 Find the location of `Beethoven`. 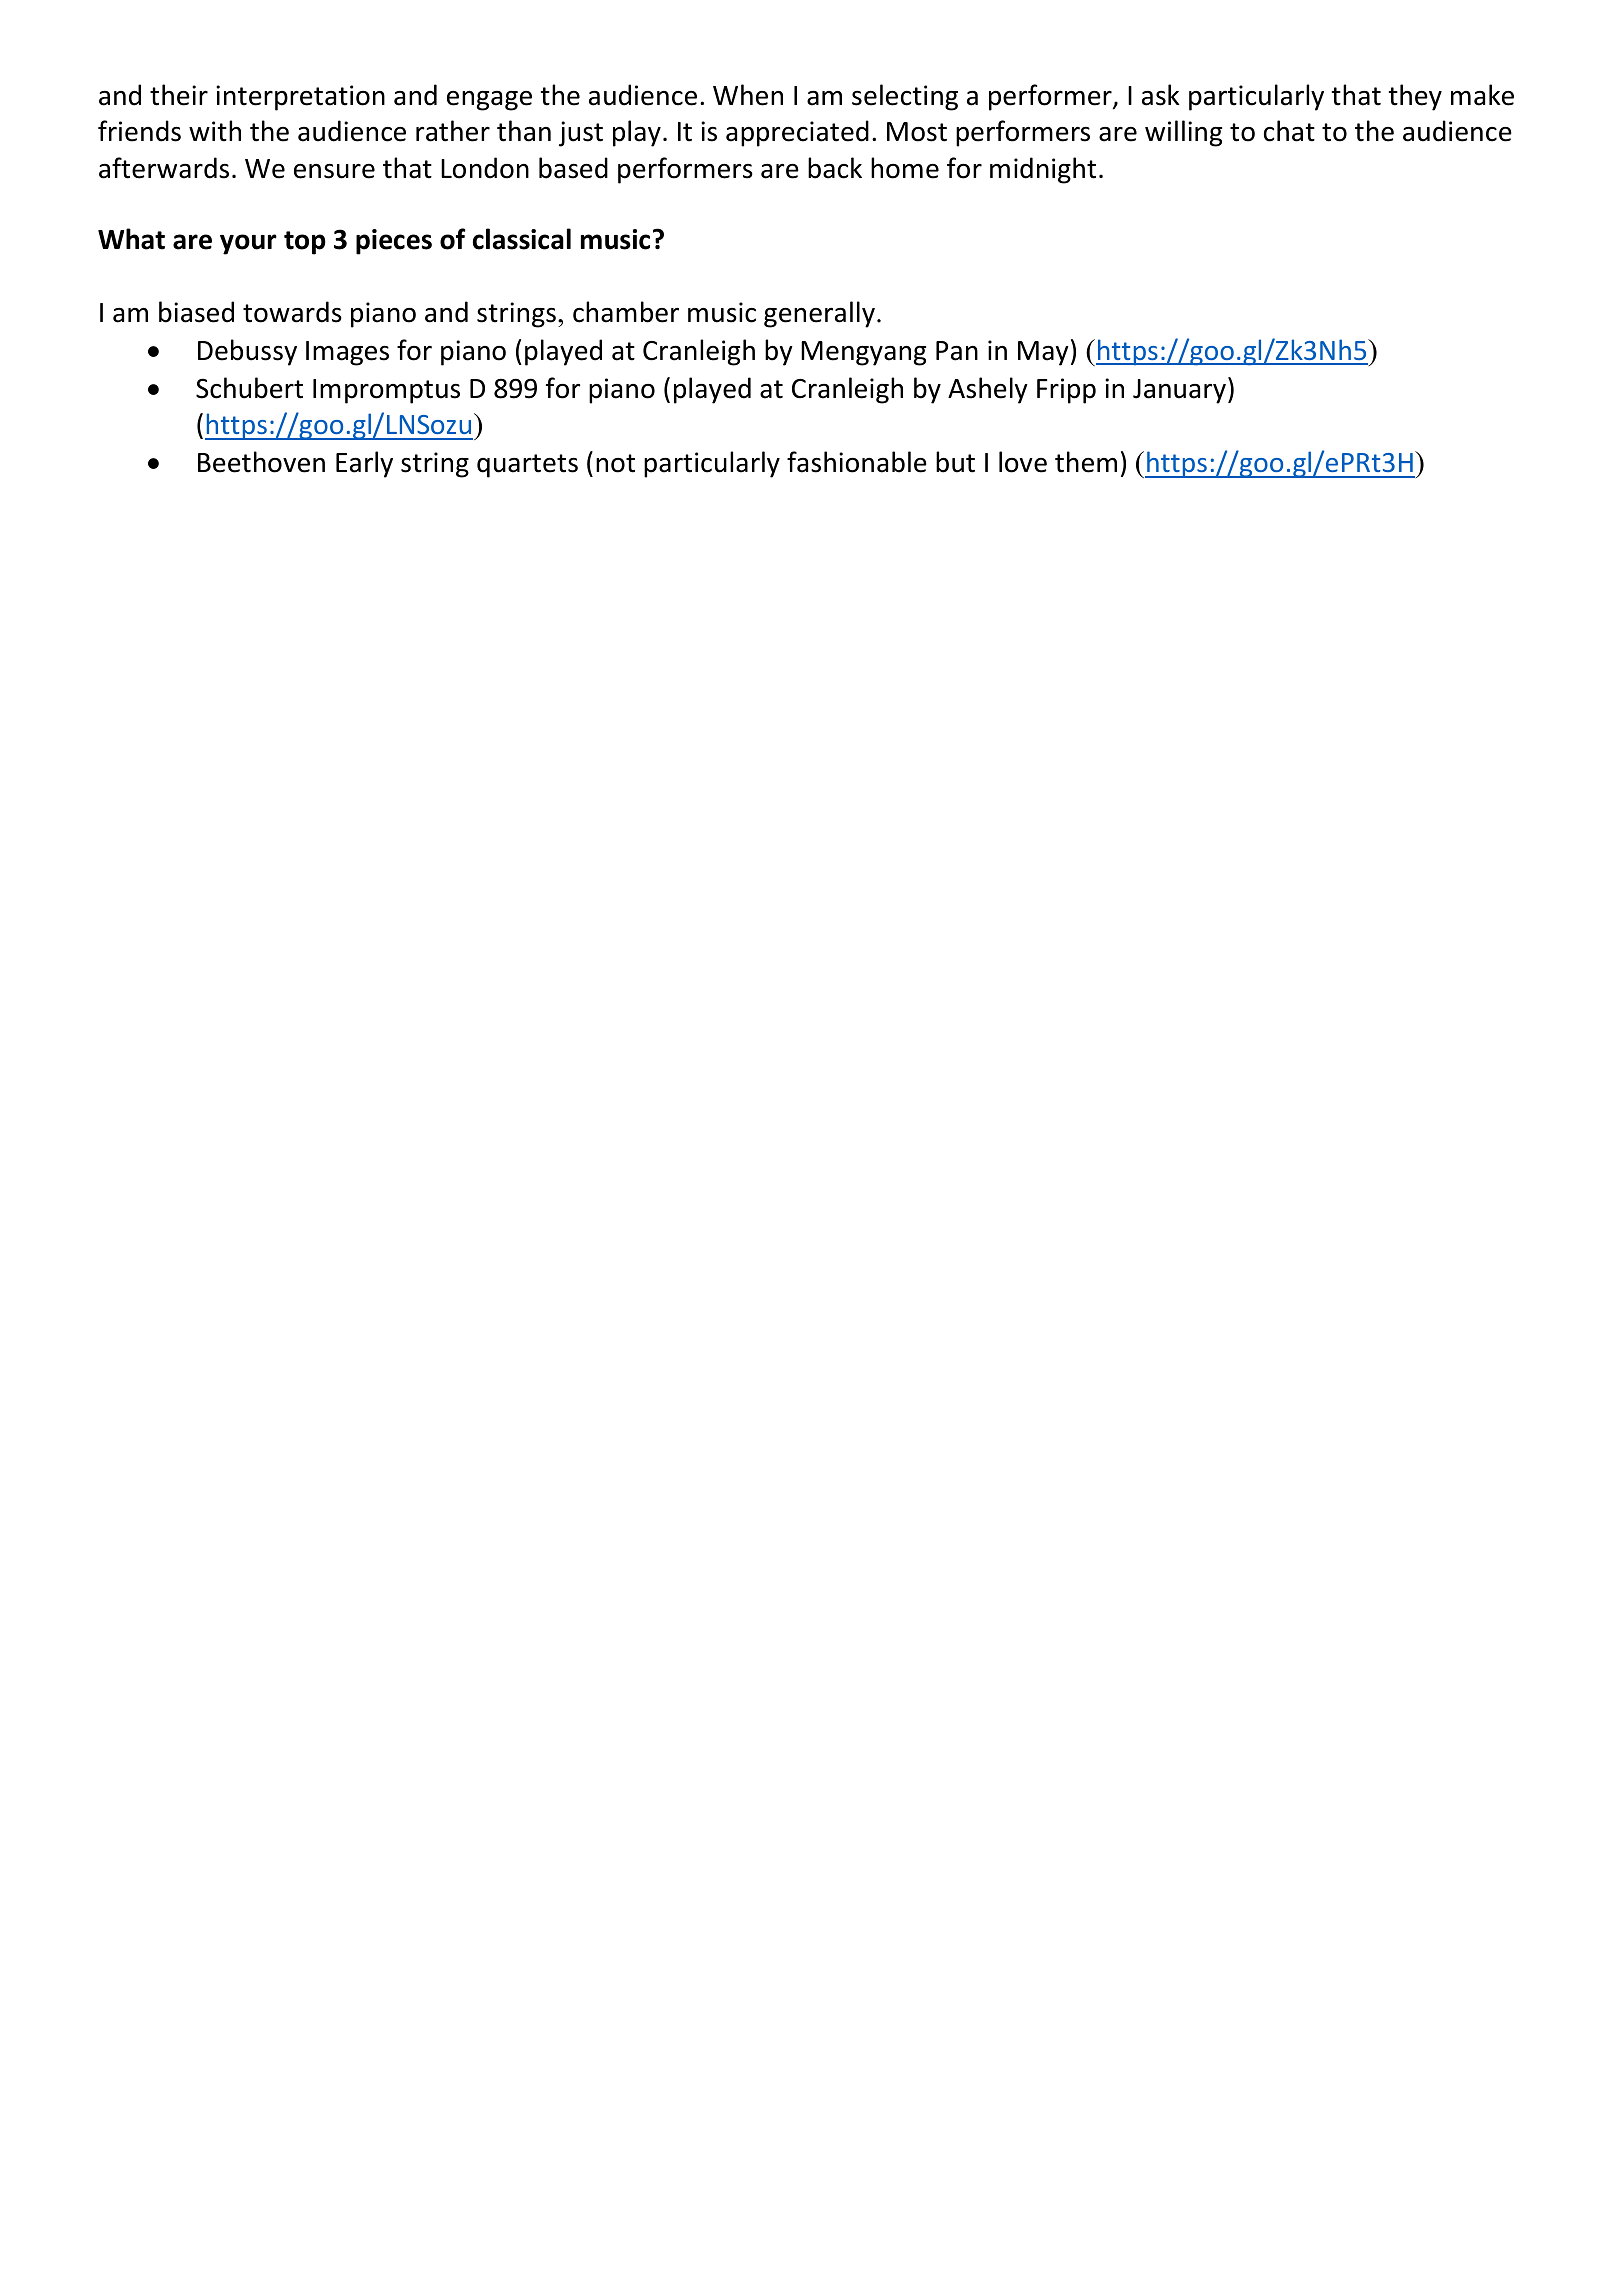

Beethoven is located at coordinates (261, 462).
